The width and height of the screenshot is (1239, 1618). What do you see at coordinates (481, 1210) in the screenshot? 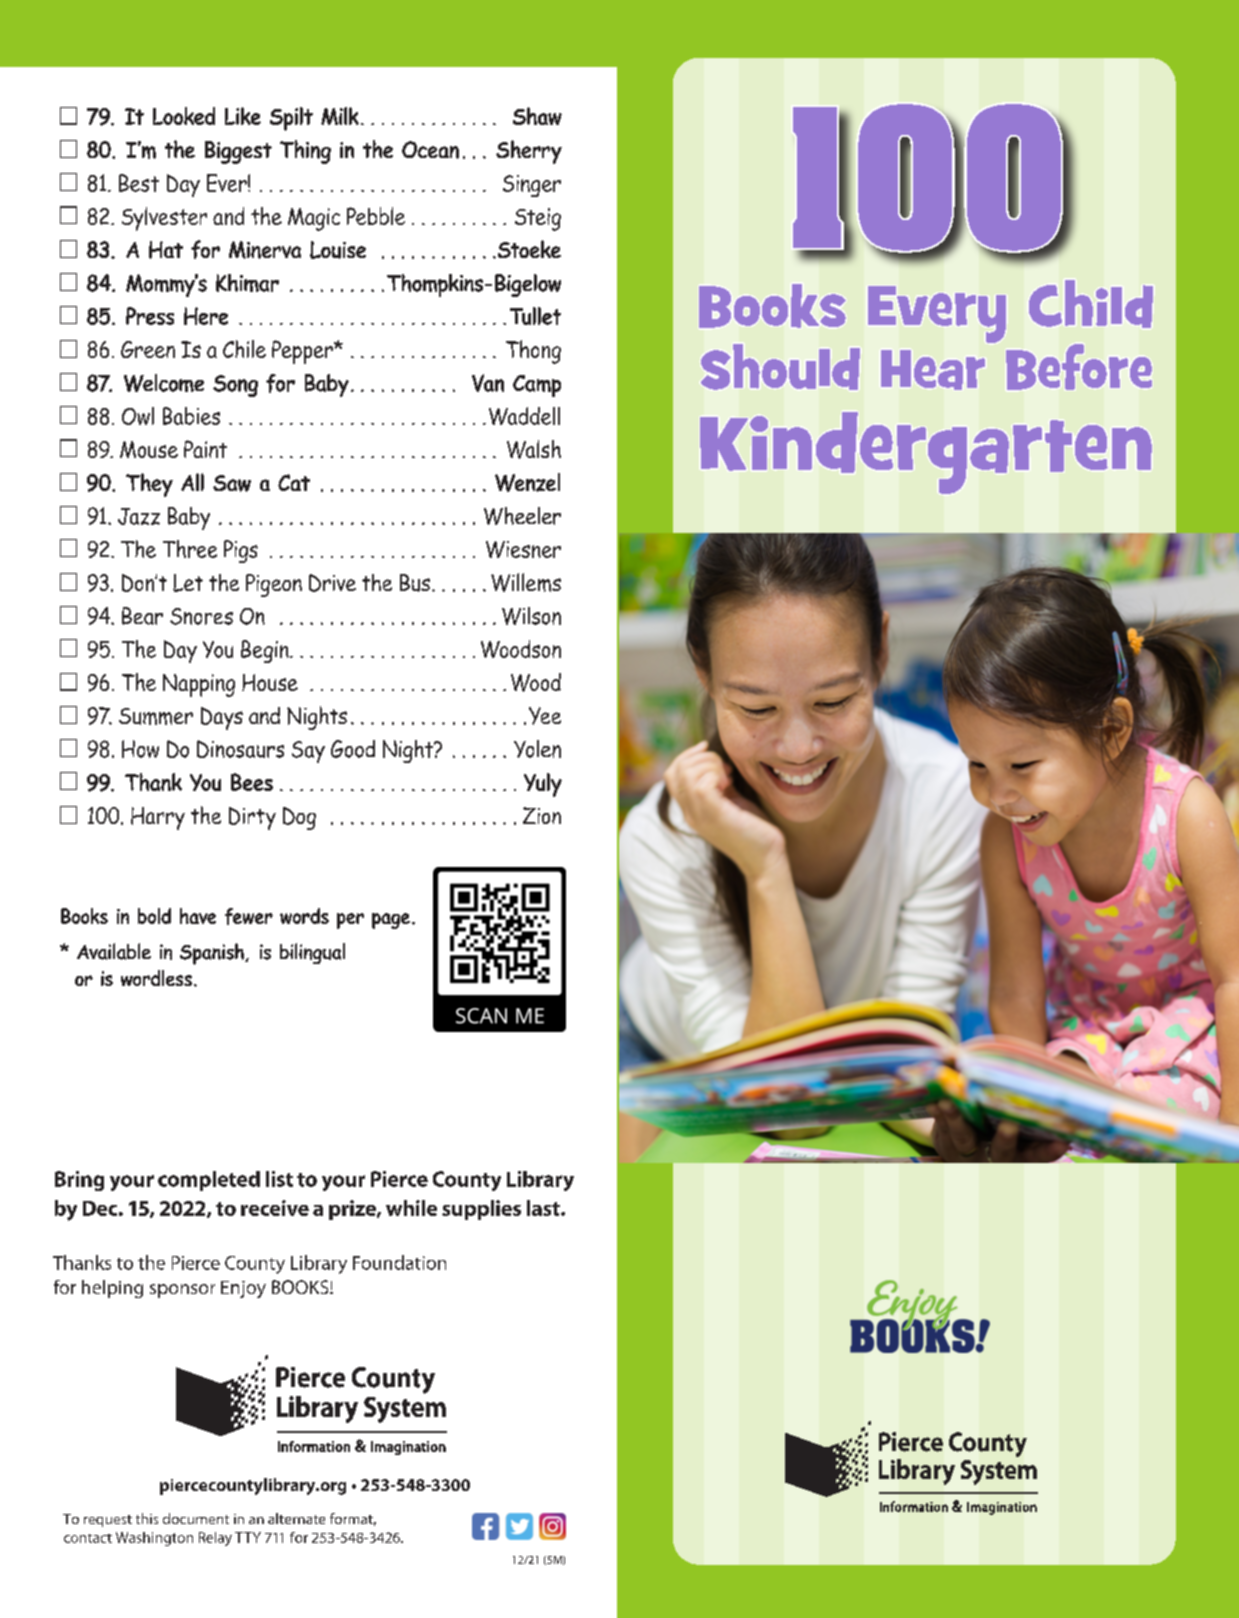
I see `supplies` at bounding box center [481, 1210].
